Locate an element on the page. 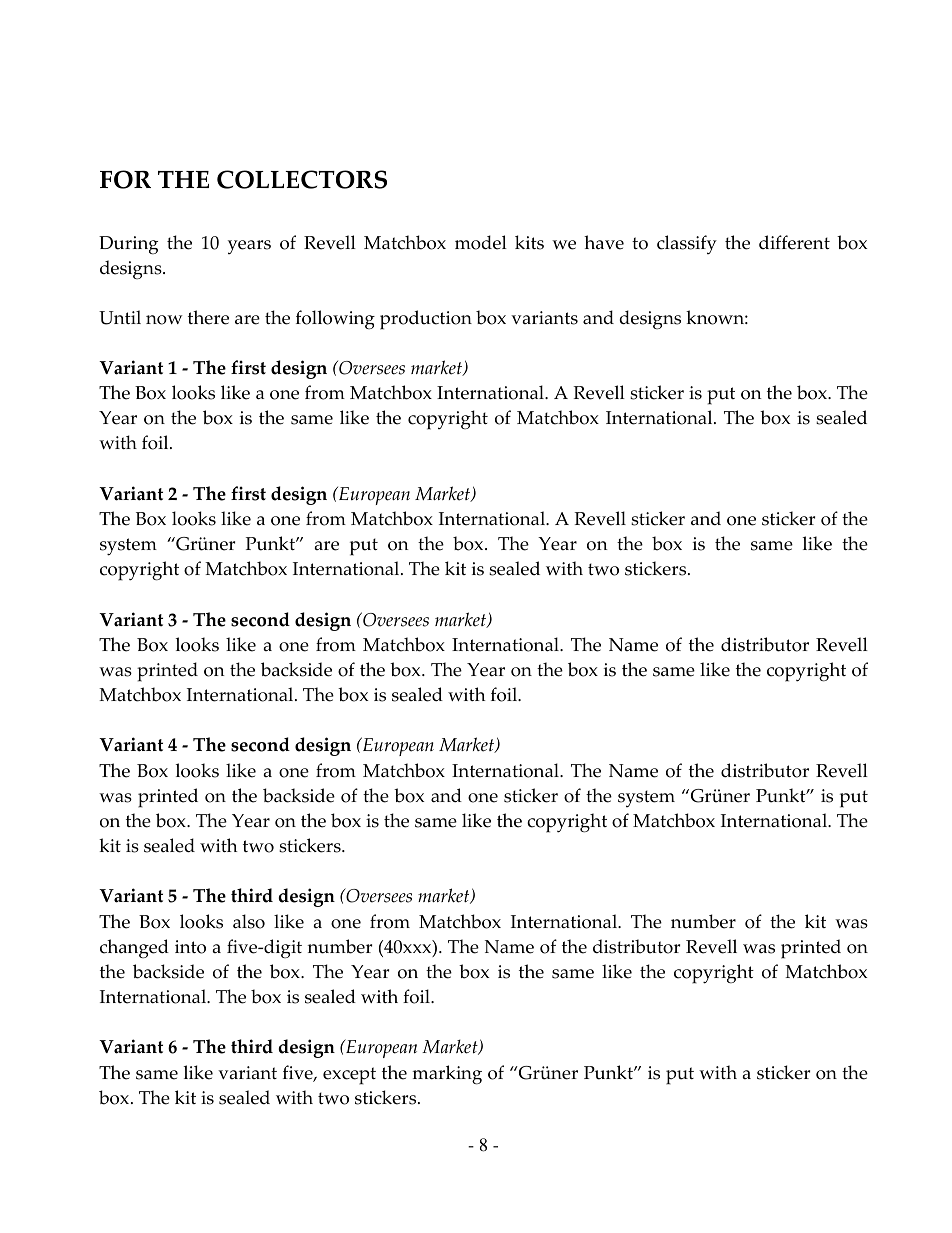 Image resolution: width=952 pixels, height=1233 pixels. FOR is located at coordinates (125, 179).
